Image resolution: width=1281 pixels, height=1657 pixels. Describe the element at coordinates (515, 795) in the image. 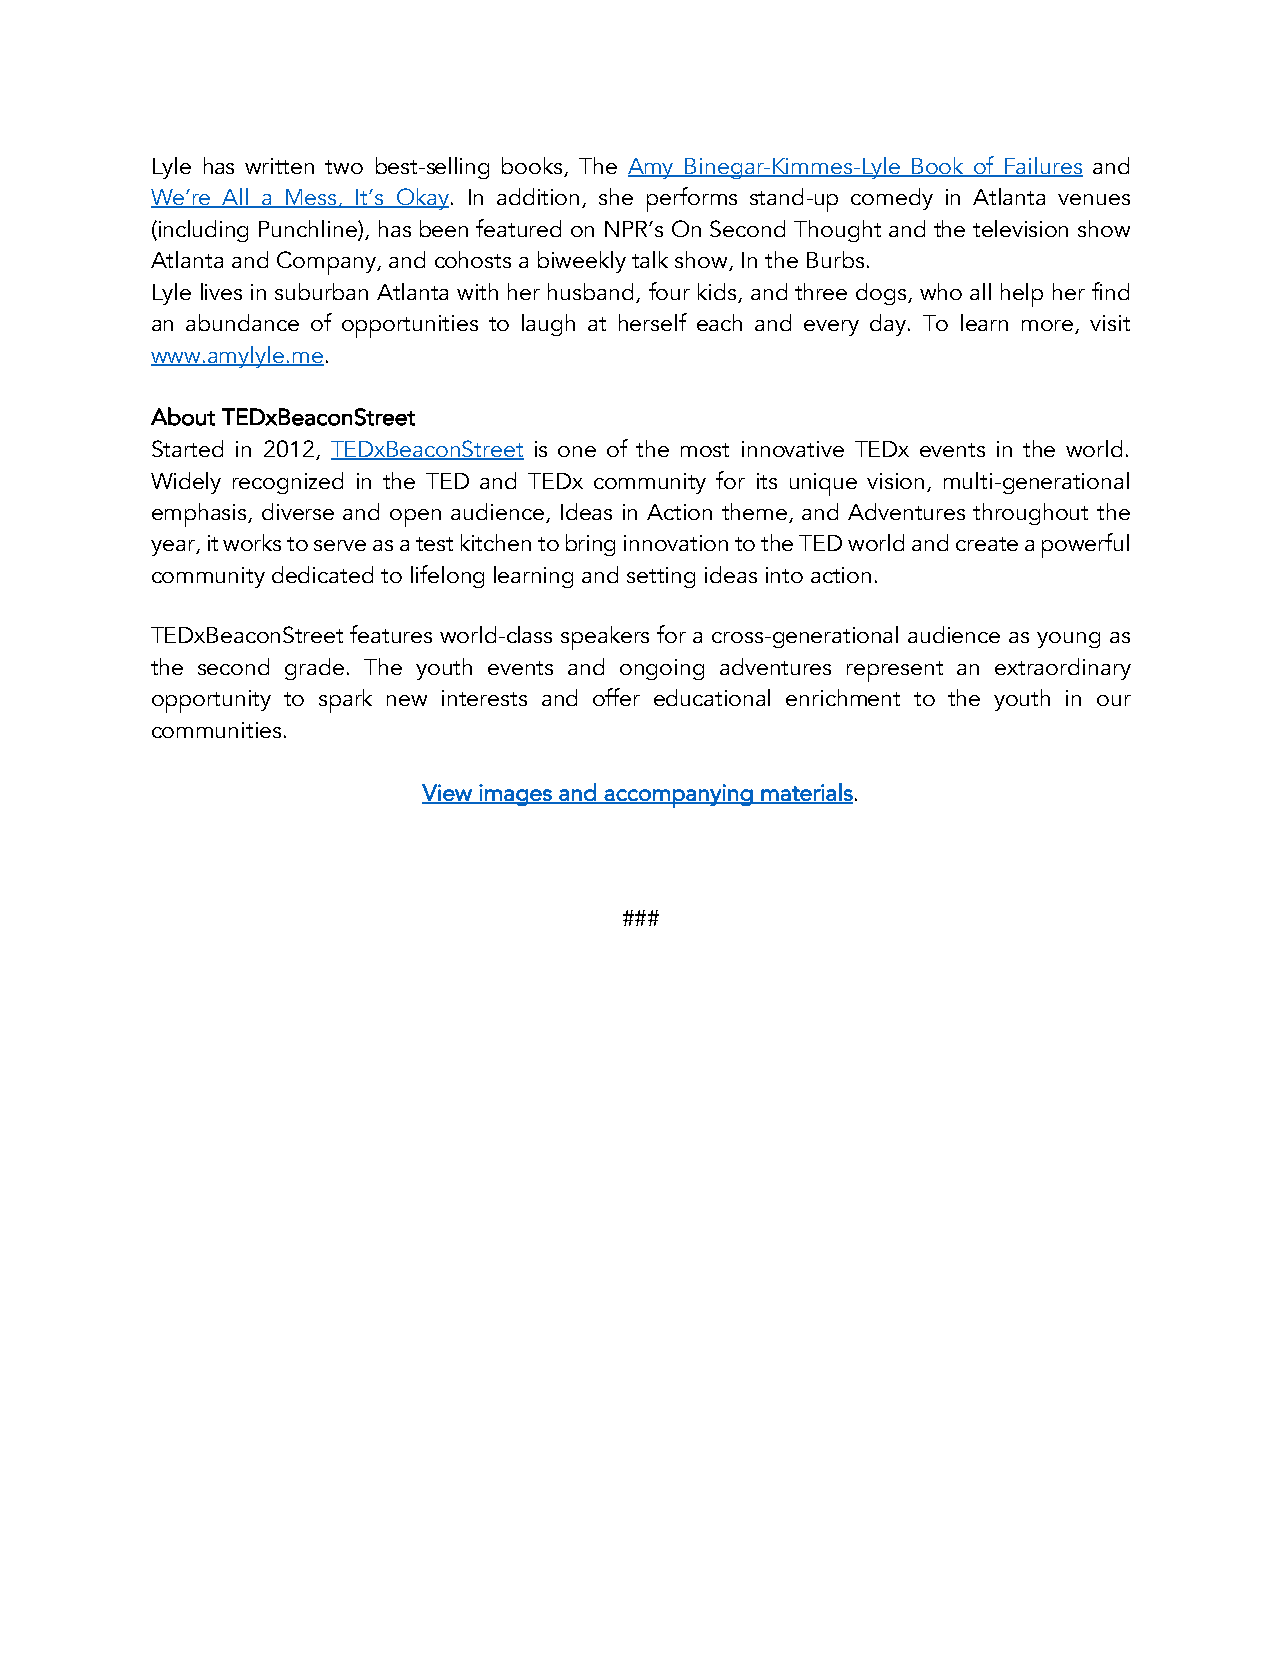

I see `images` at that location.
